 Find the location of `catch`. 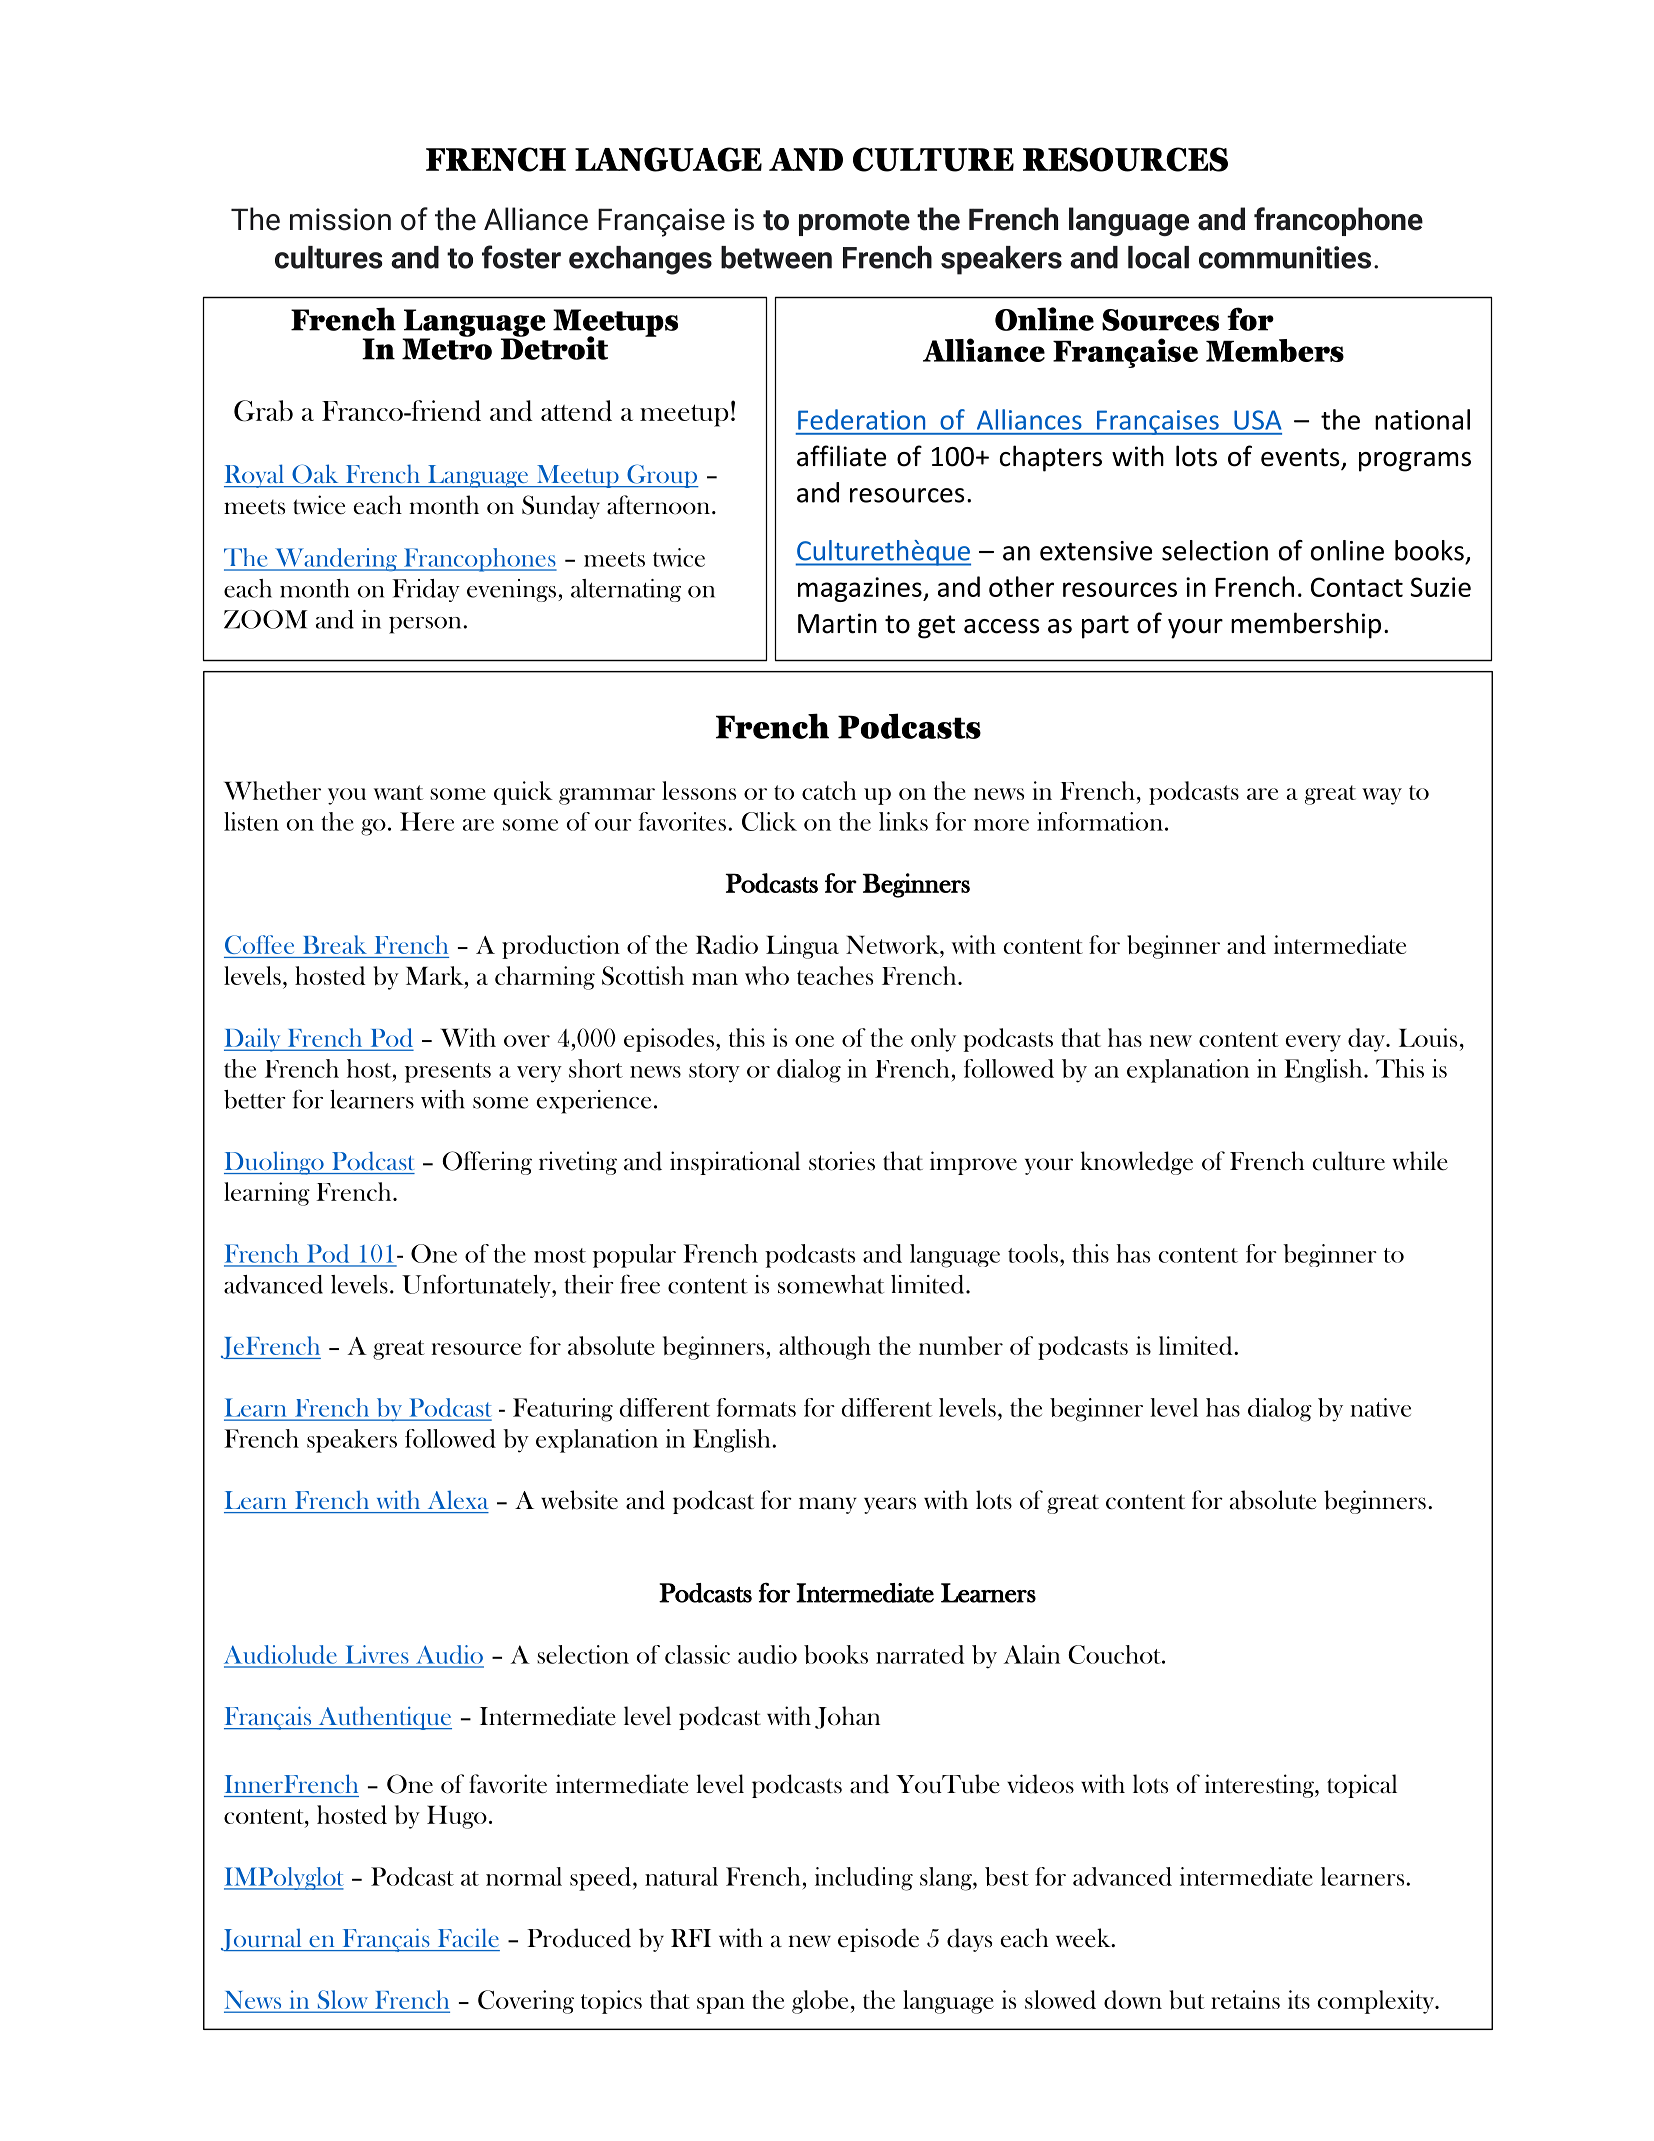

catch is located at coordinates (829, 790).
